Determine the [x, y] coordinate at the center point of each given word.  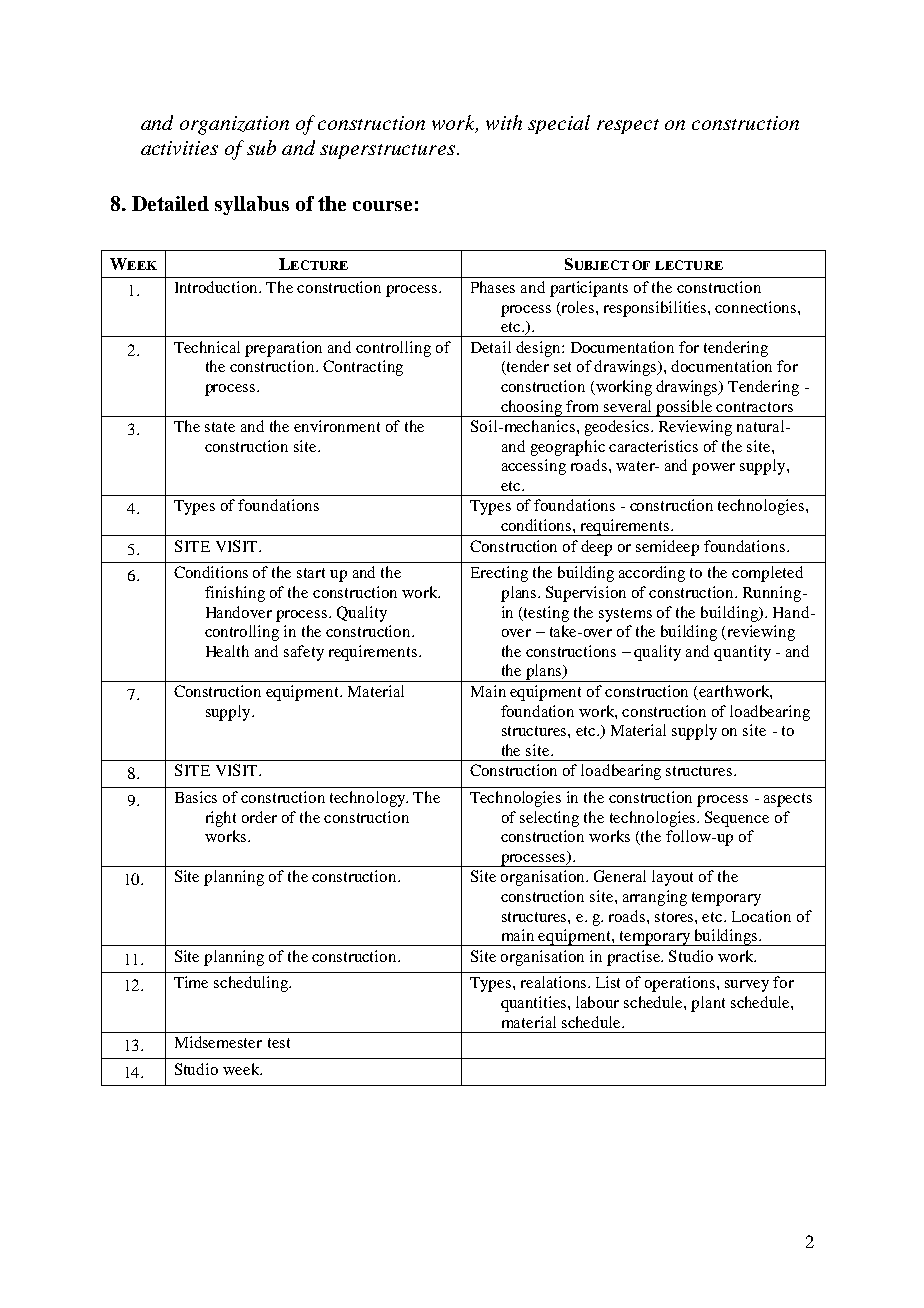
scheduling [252, 984]
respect [628, 126]
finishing [235, 594]
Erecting [499, 574]
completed [767, 574]
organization [234, 125]
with [504, 122]
